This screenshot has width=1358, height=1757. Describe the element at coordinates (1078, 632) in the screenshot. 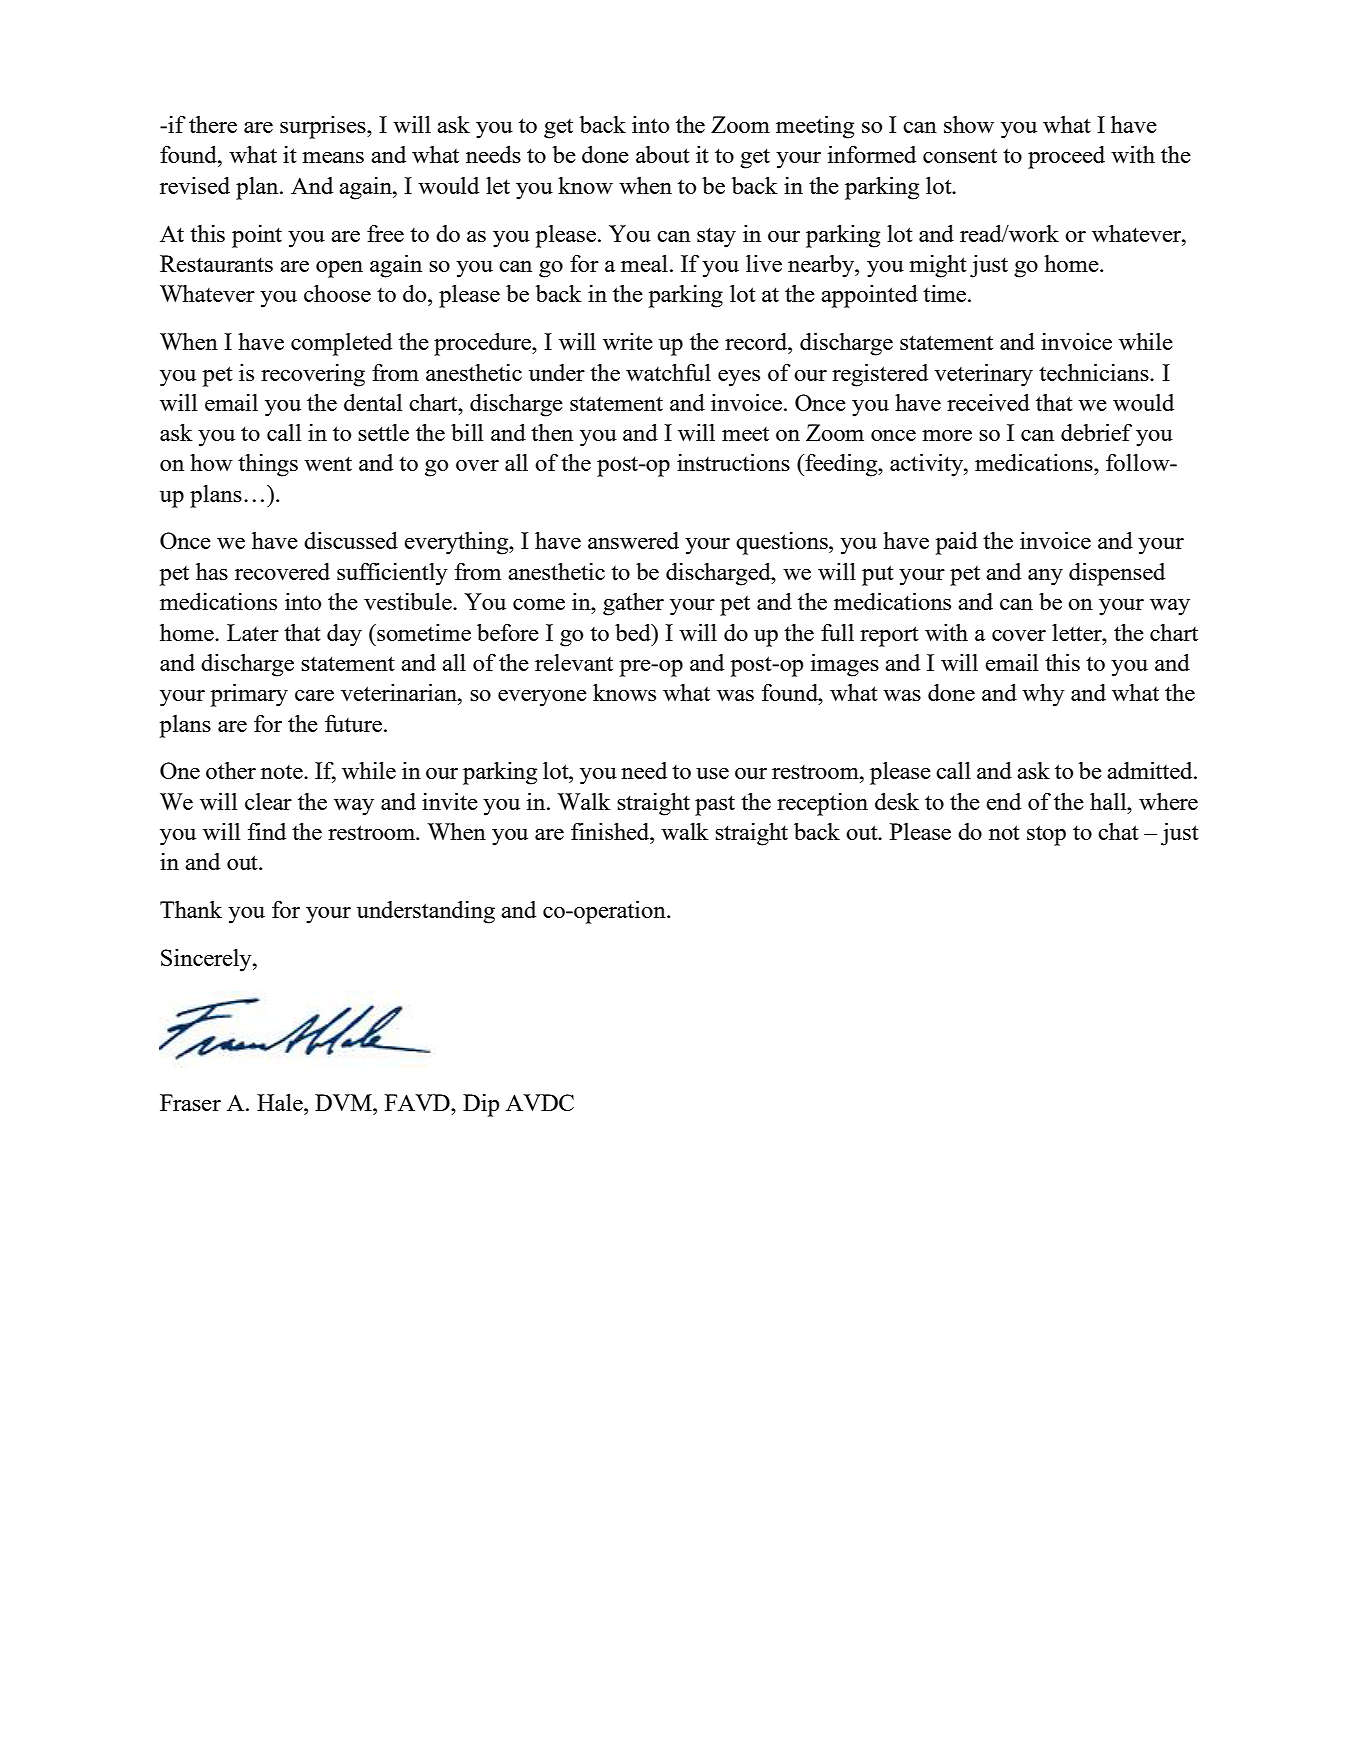

I see `letter` at that location.
